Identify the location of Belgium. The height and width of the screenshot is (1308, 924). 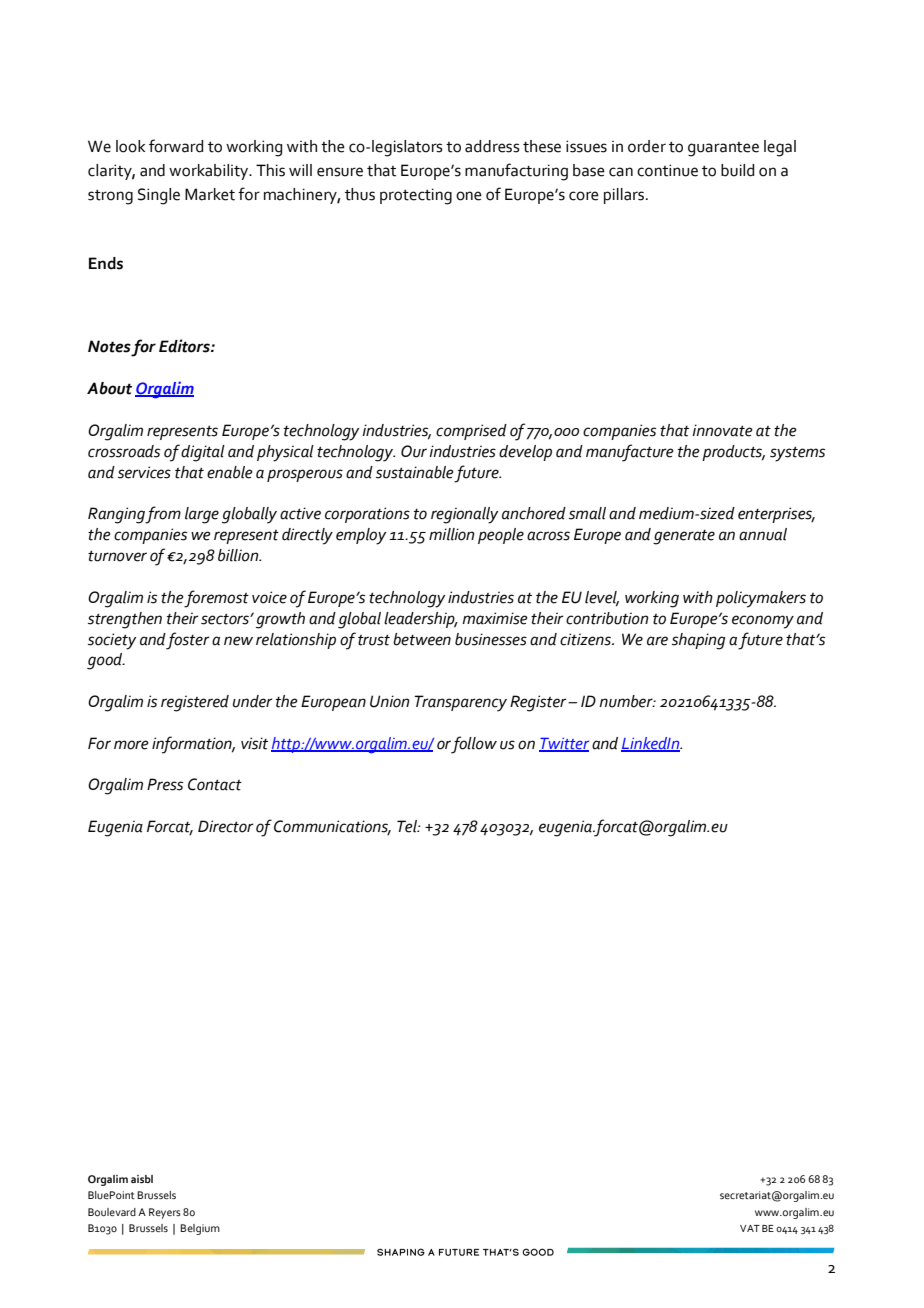
(200, 1229).
